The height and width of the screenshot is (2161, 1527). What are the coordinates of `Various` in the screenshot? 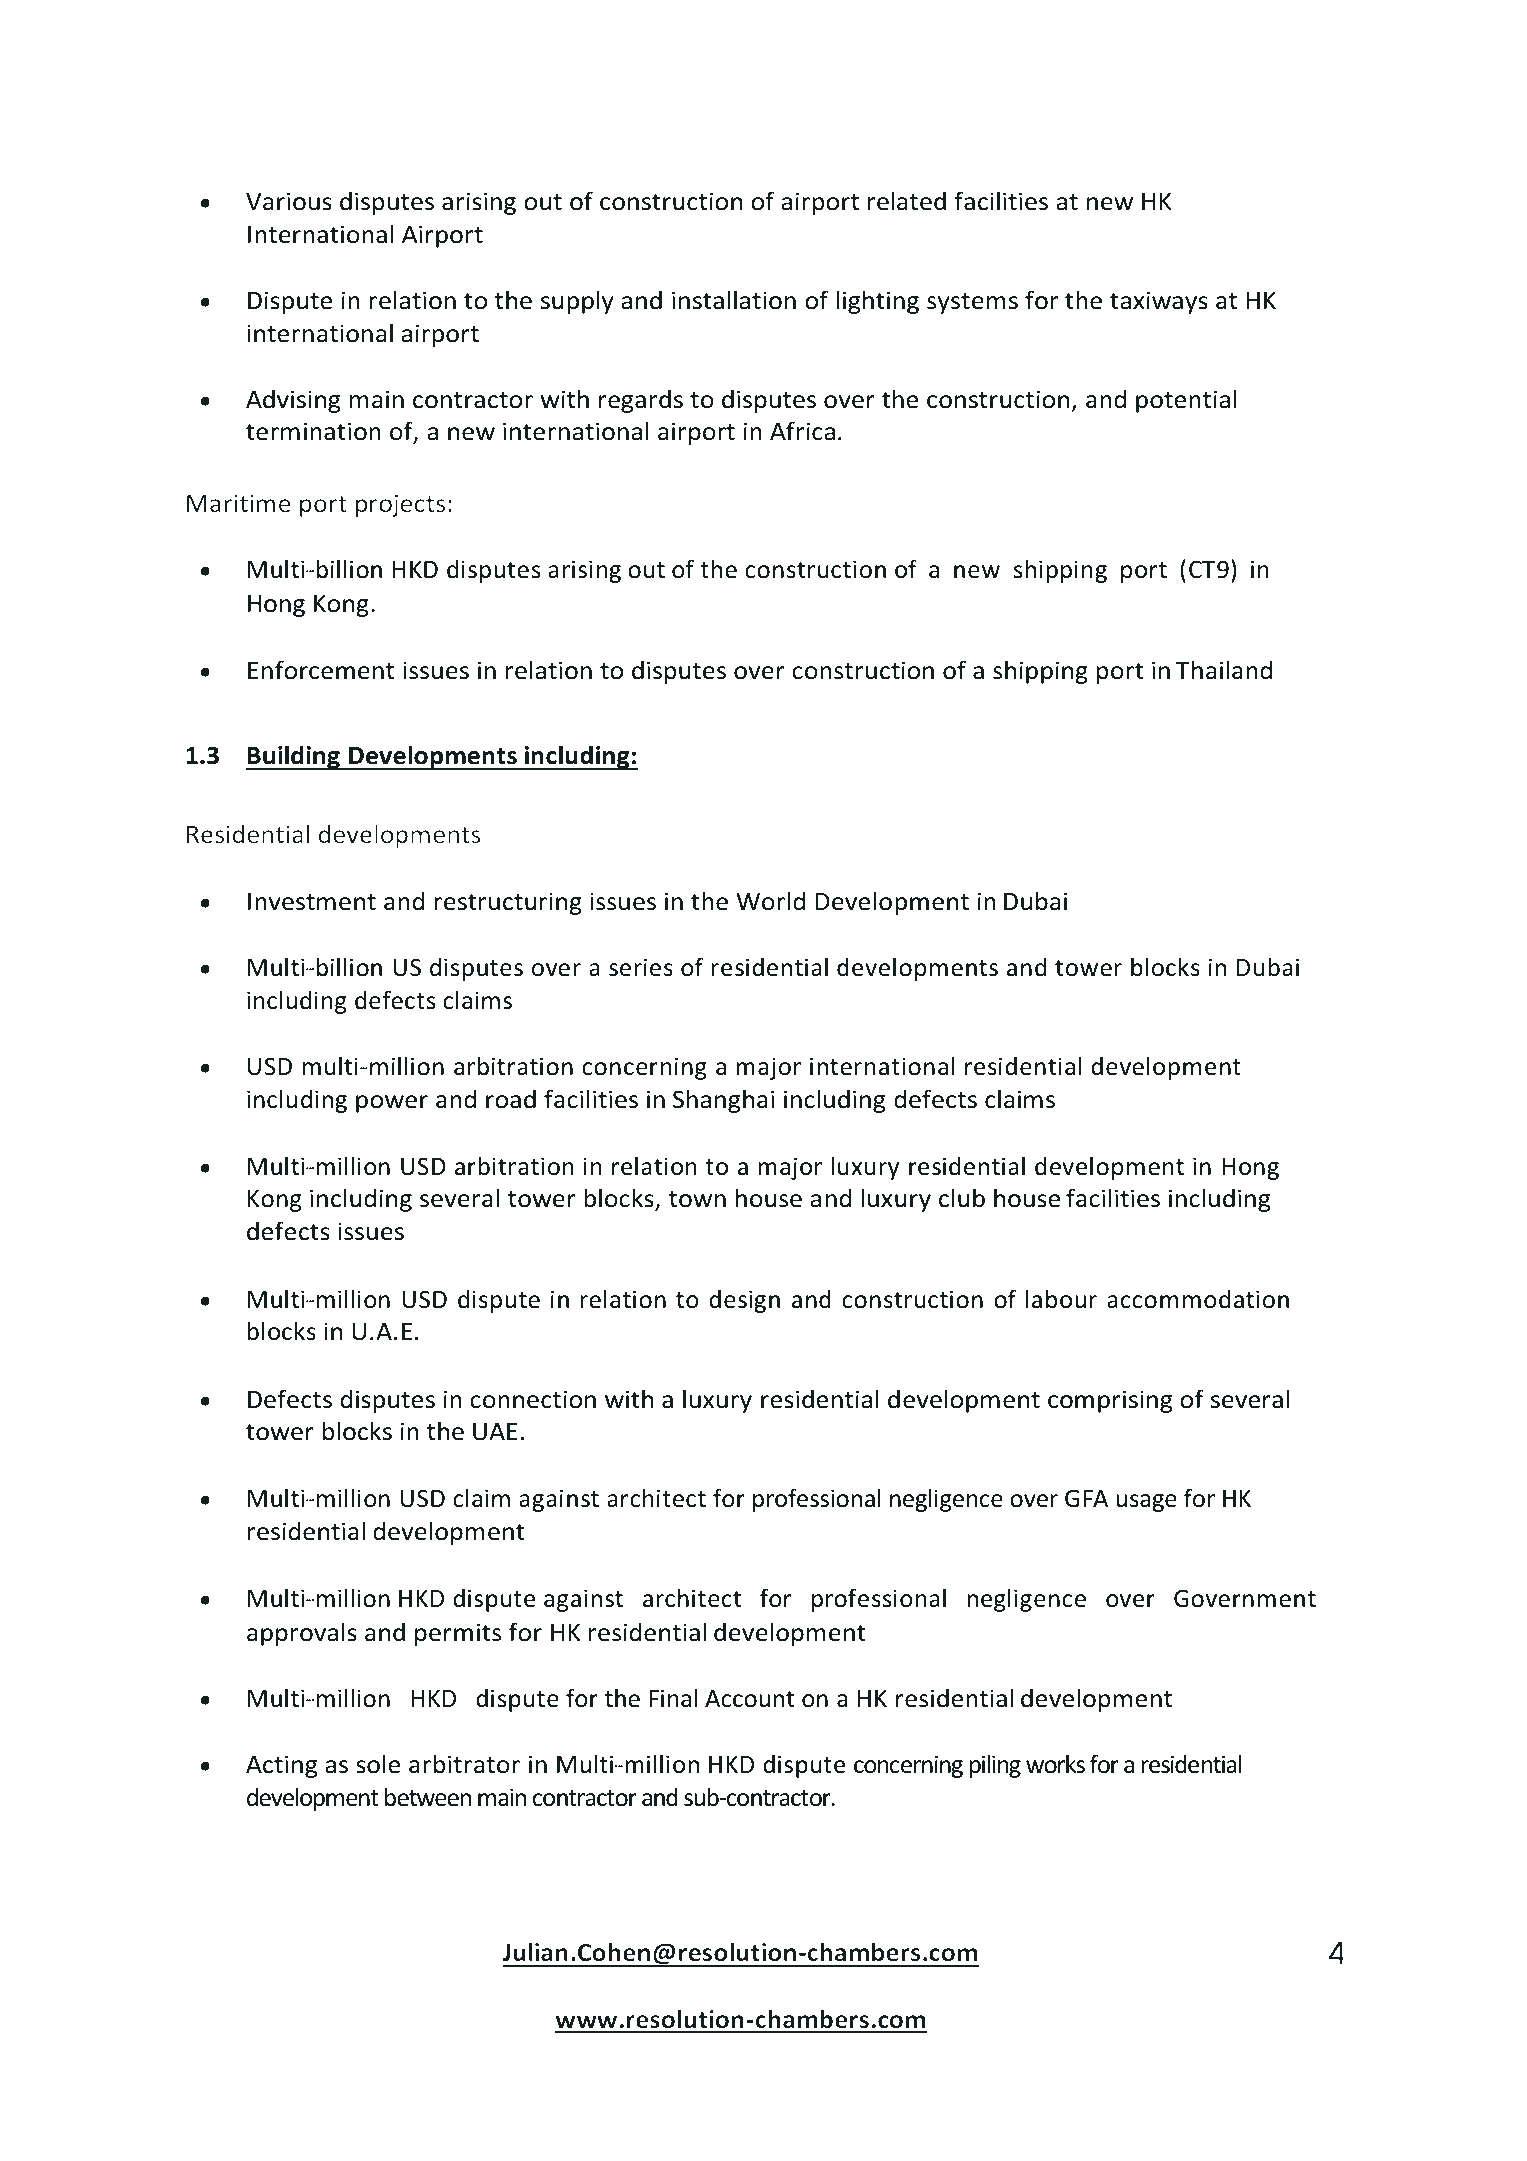 It's located at (289, 201).
